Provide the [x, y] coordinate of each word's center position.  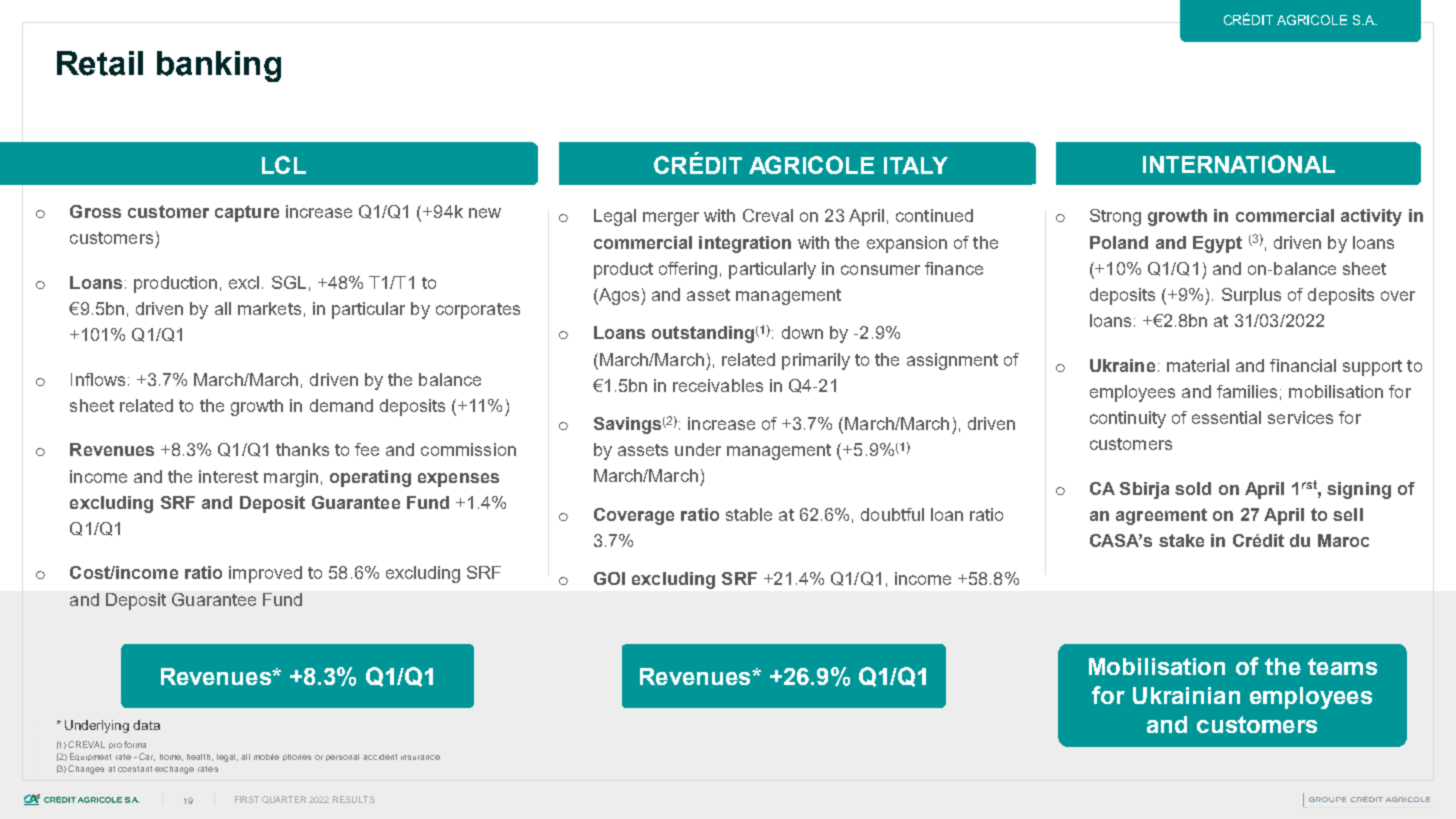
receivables [718, 385]
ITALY [916, 165]
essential [1226, 417]
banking [219, 66]
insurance [420, 757]
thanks [302, 449]
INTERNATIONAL [1239, 164]
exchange [174, 770]
